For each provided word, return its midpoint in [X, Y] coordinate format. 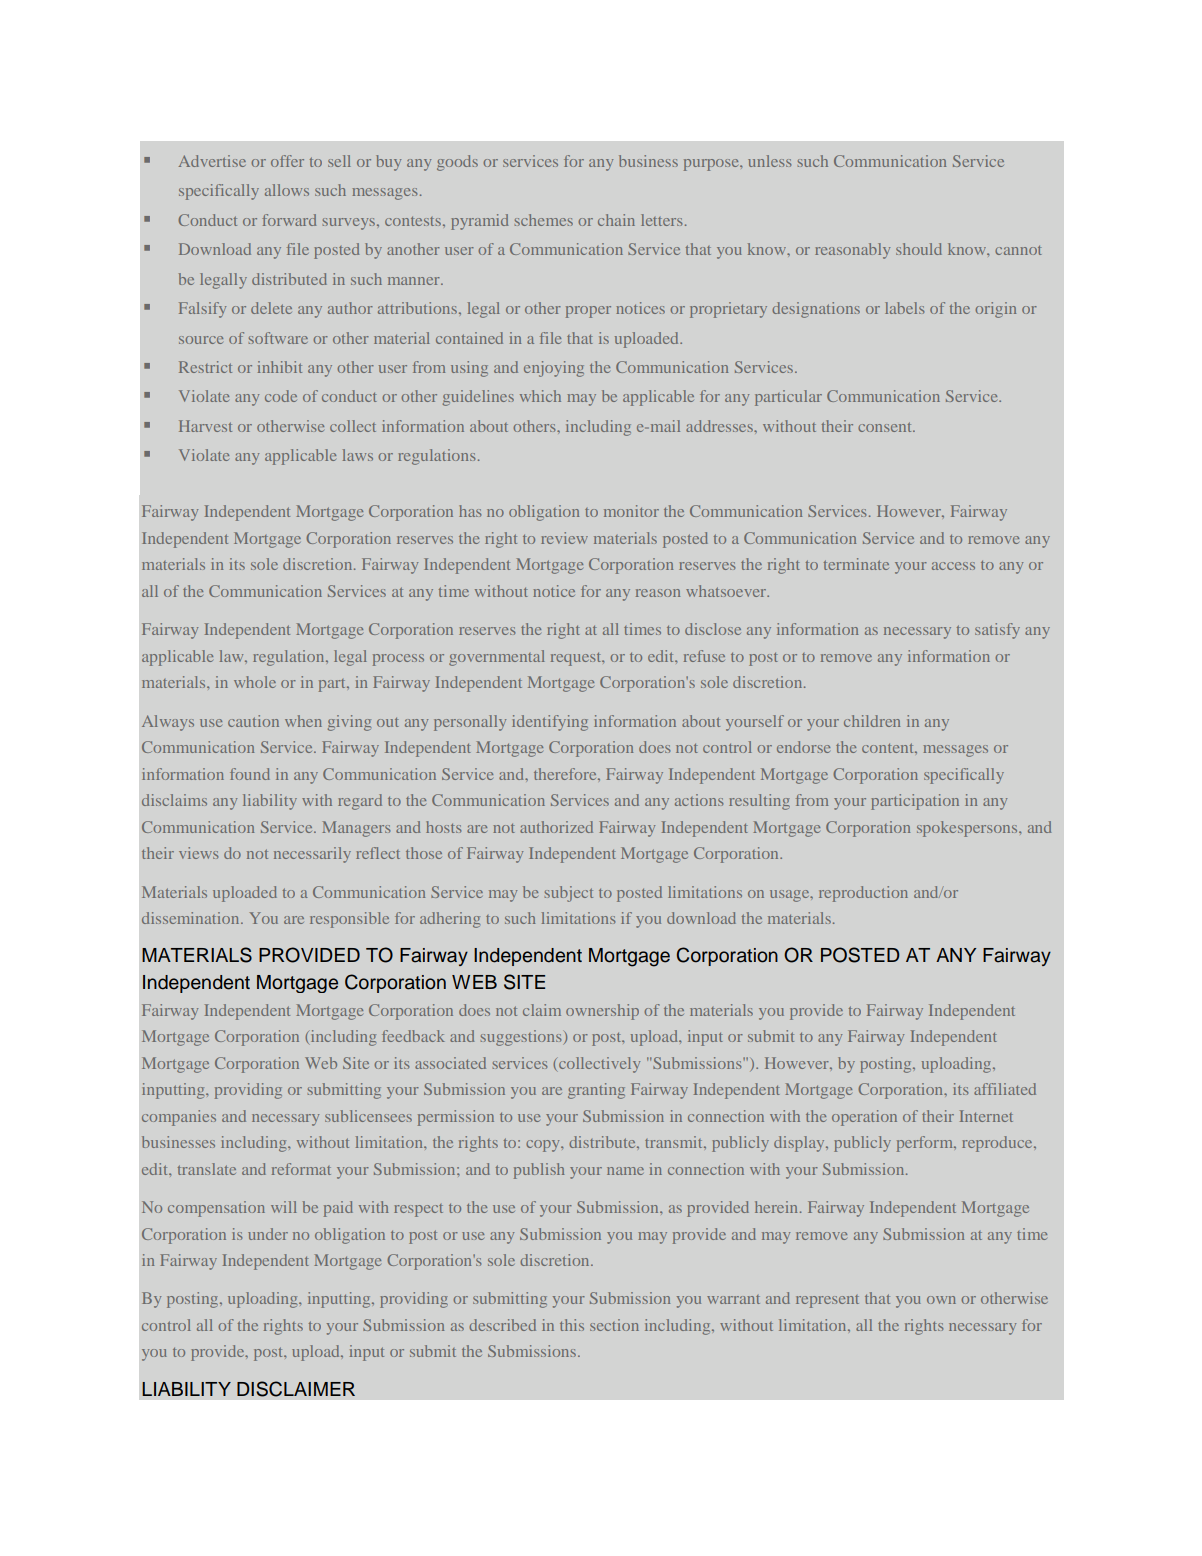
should [919, 249]
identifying [550, 723]
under [268, 1234]
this [572, 1325]
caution [253, 721]
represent [827, 1301]
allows [287, 190]
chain [616, 220]
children [872, 721]
